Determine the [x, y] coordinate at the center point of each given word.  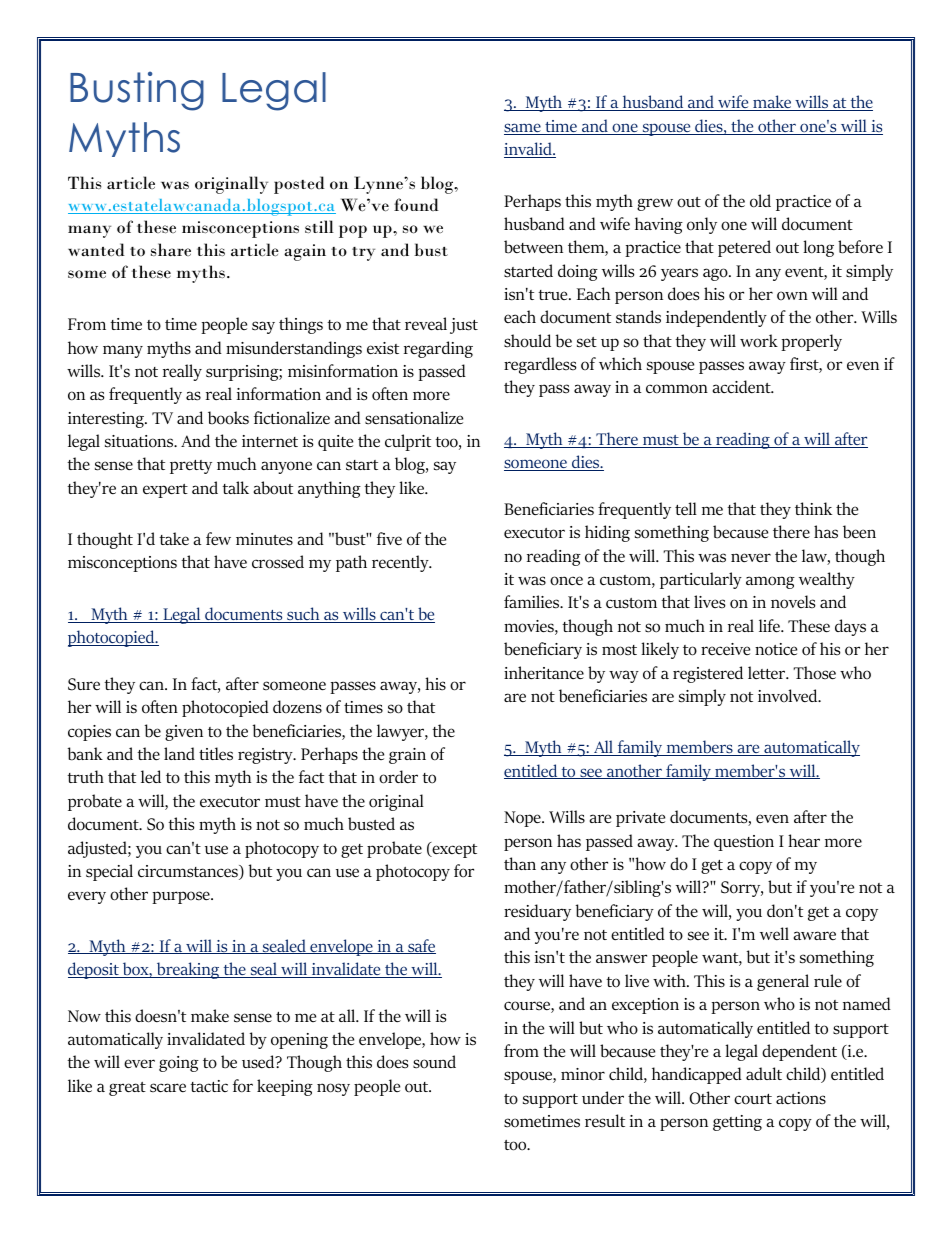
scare [168, 1088]
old [760, 201]
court [753, 1099]
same [523, 129]
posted [299, 185]
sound [434, 1062]
